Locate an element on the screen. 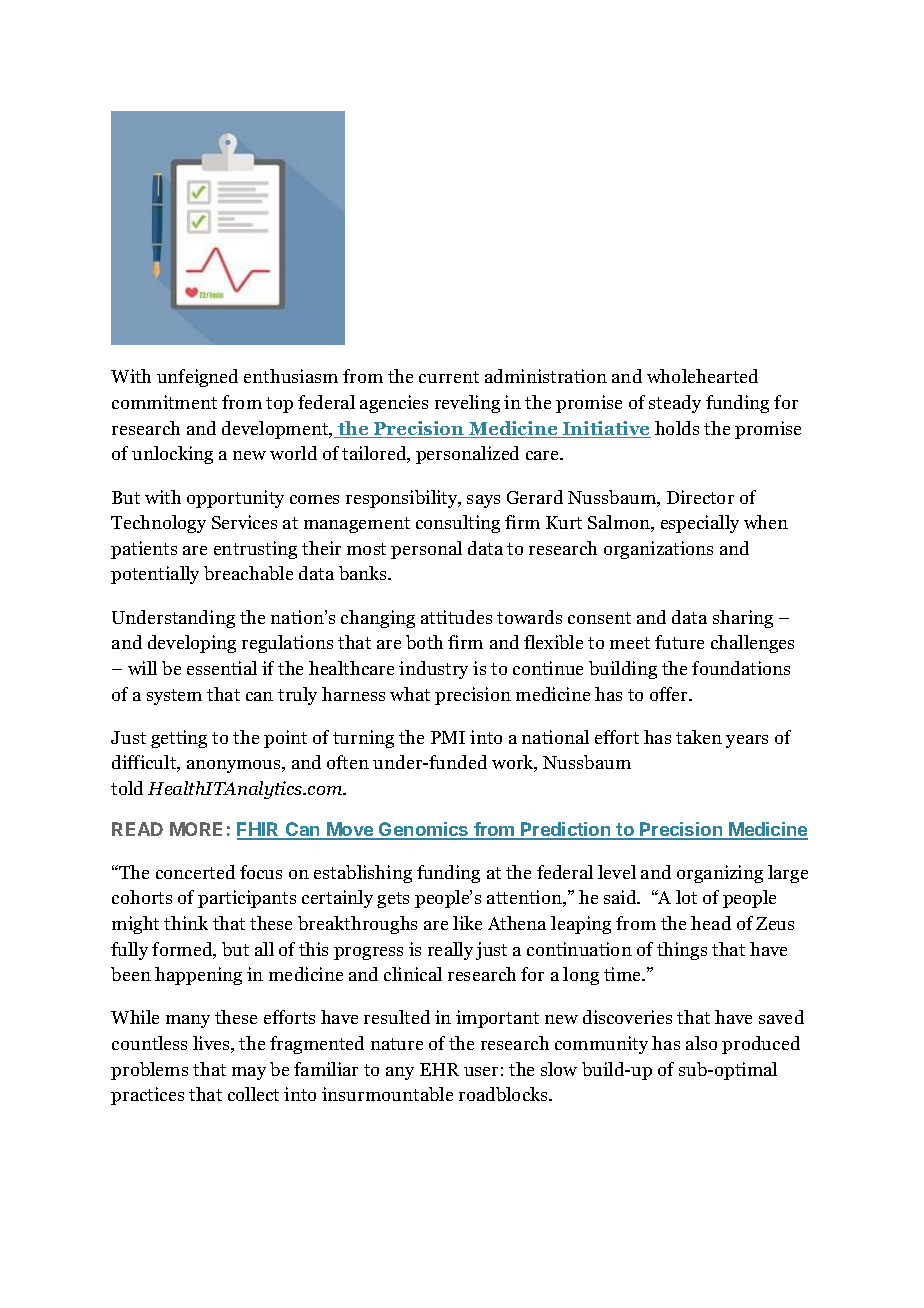  MORE is located at coordinates (196, 829).
